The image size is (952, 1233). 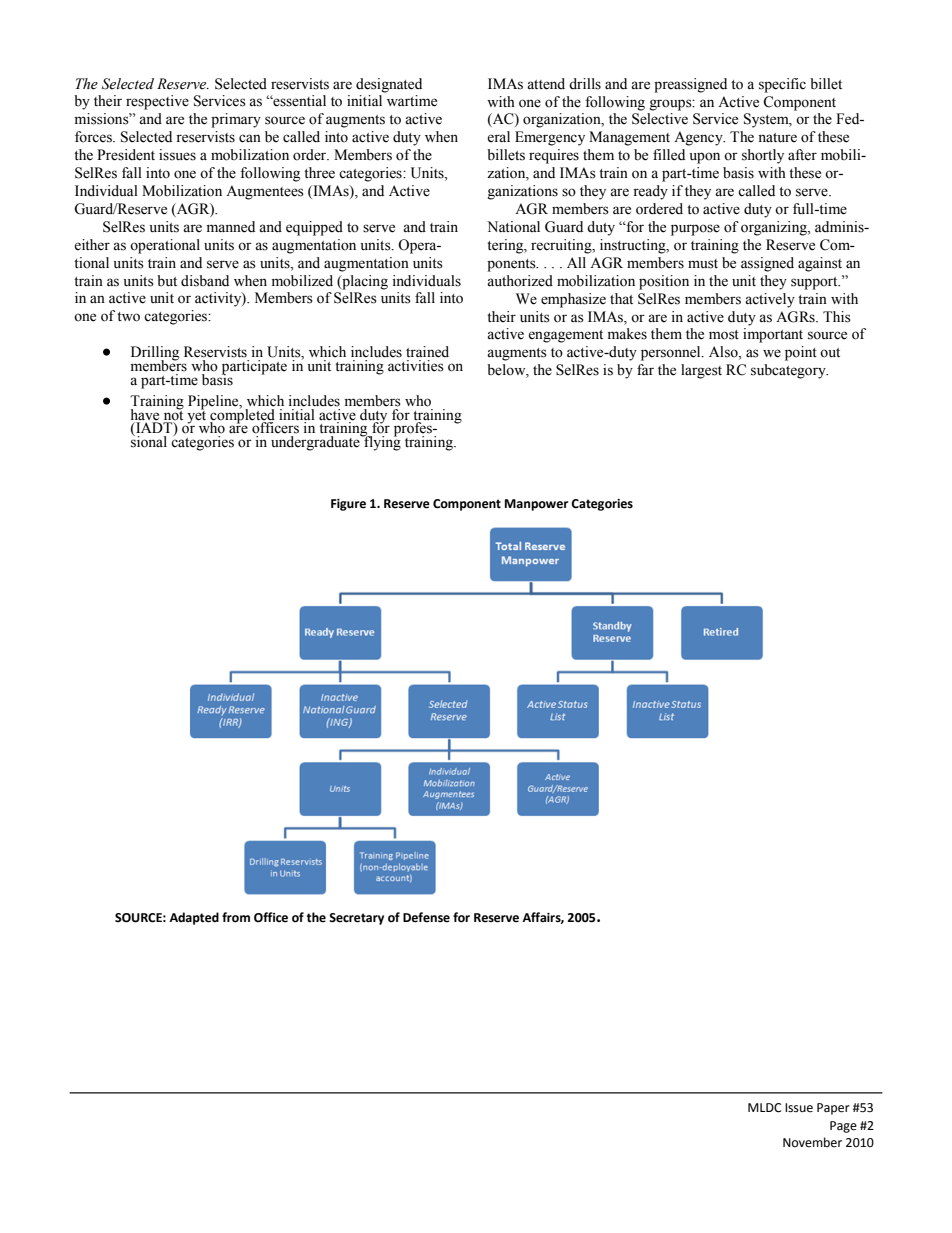 What do you see at coordinates (196, 416) in the page?
I see `yet` at bounding box center [196, 416].
